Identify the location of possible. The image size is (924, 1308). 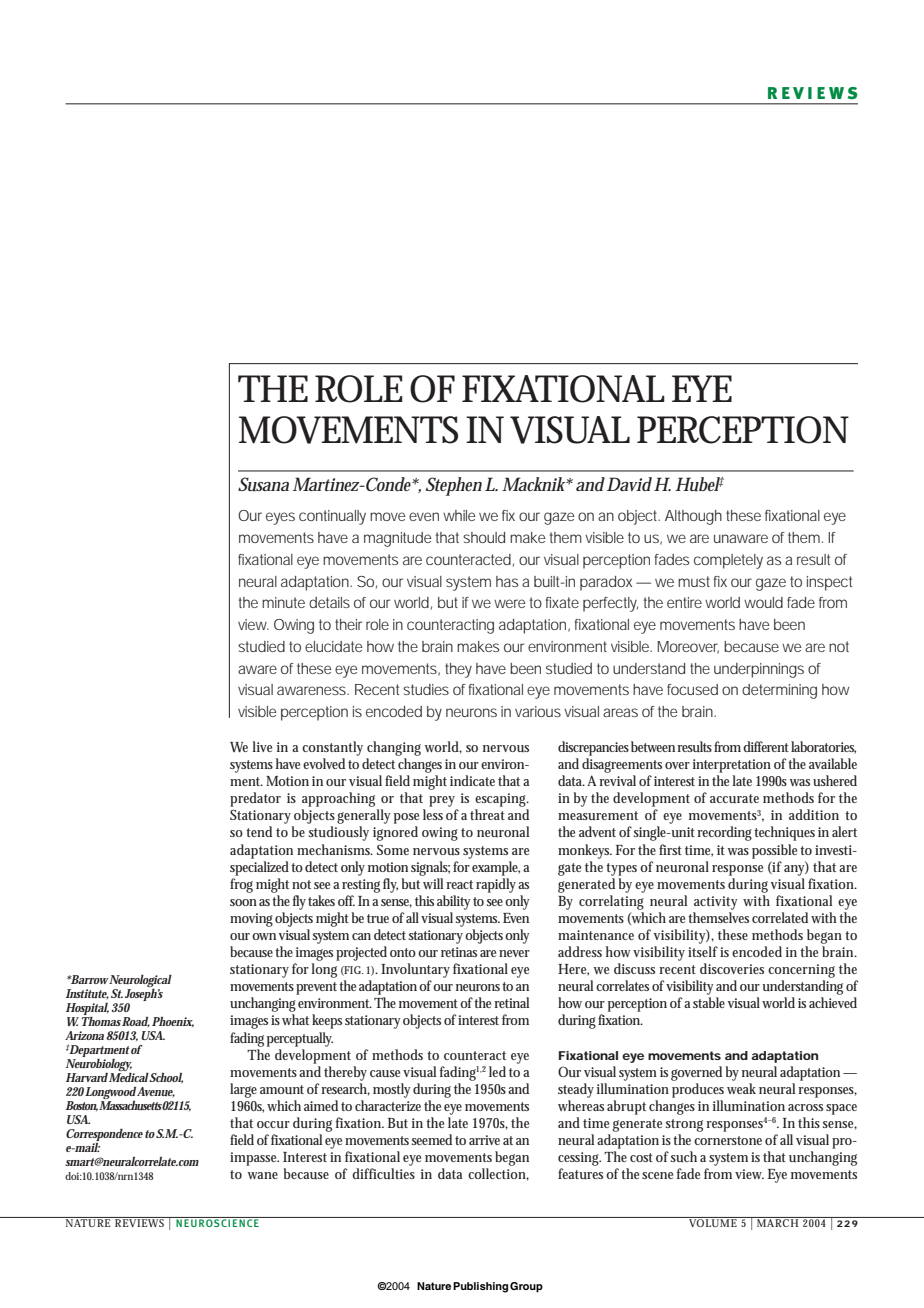
(774, 851).
